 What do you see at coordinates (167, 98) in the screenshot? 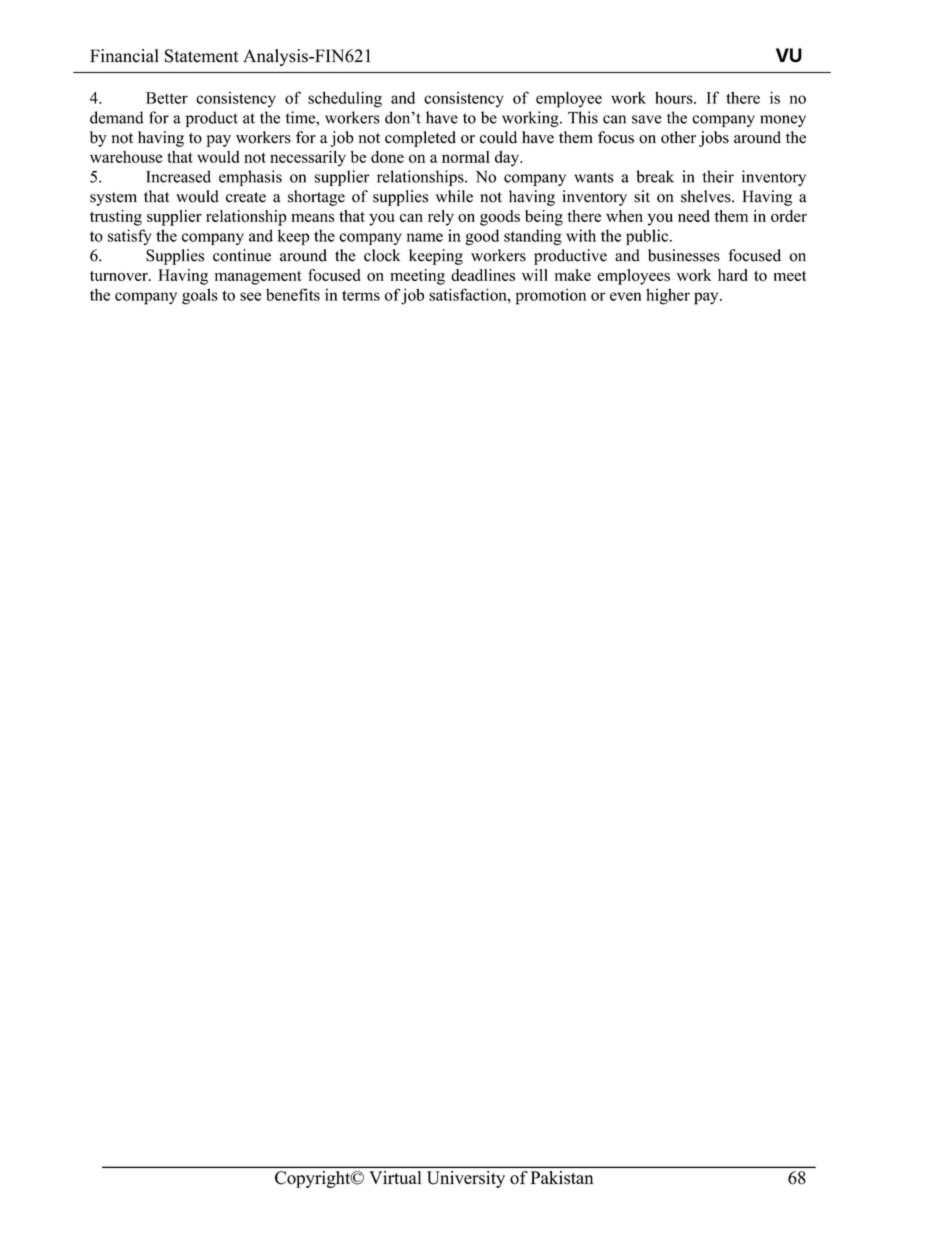
I see `Better` at bounding box center [167, 98].
